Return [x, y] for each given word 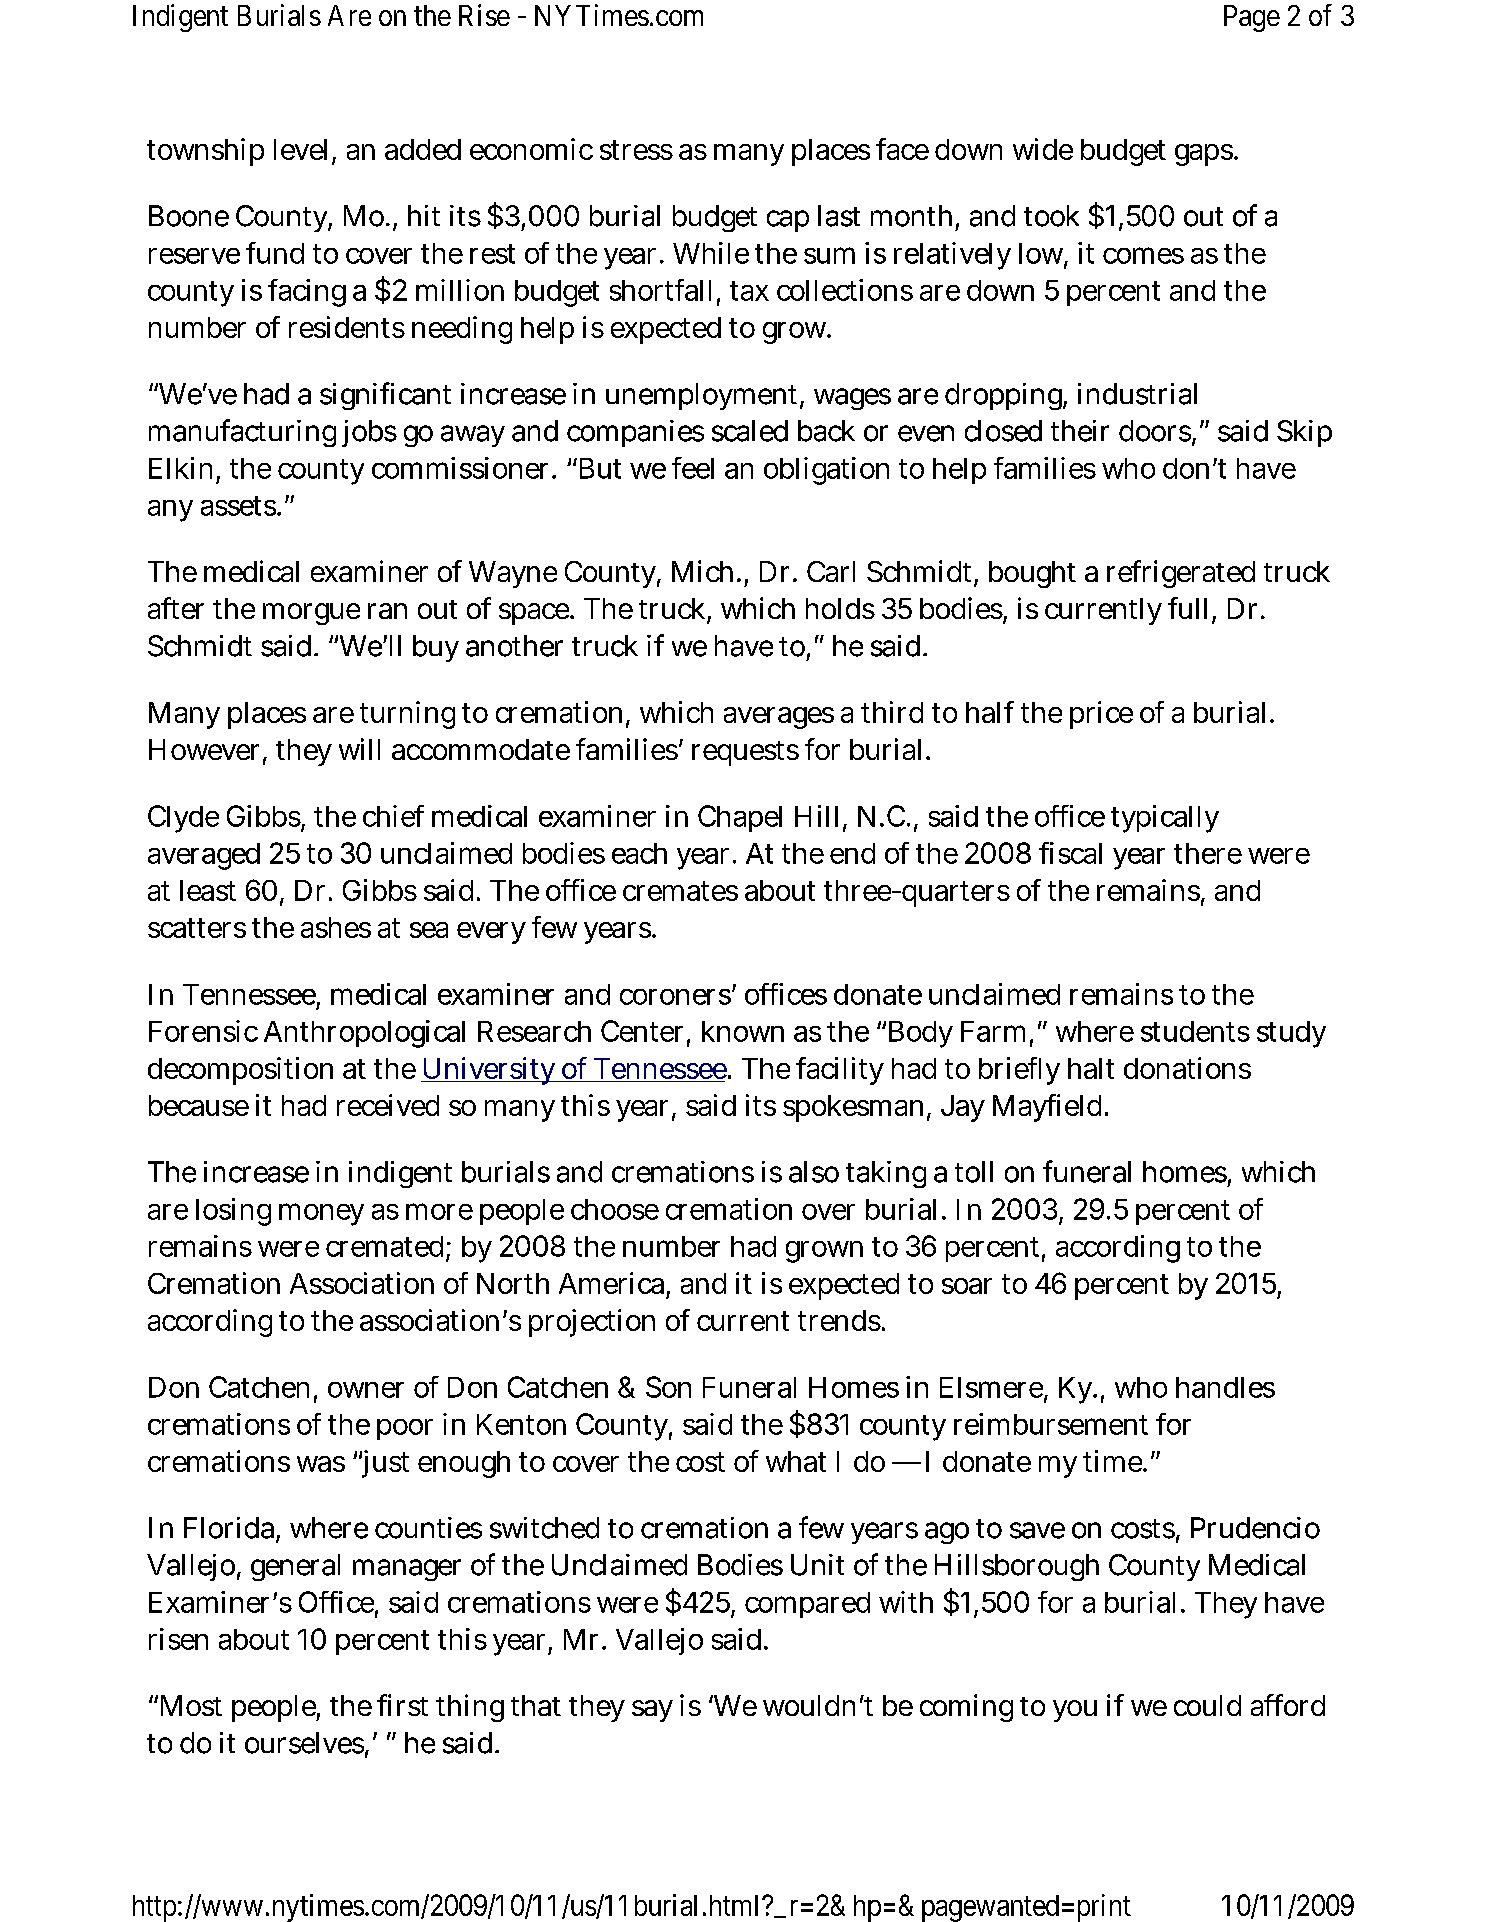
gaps [1205, 155]
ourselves [305, 1744]
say [652, 1711]
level [303, 151]
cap [788, 221]
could [1207, 1705]
